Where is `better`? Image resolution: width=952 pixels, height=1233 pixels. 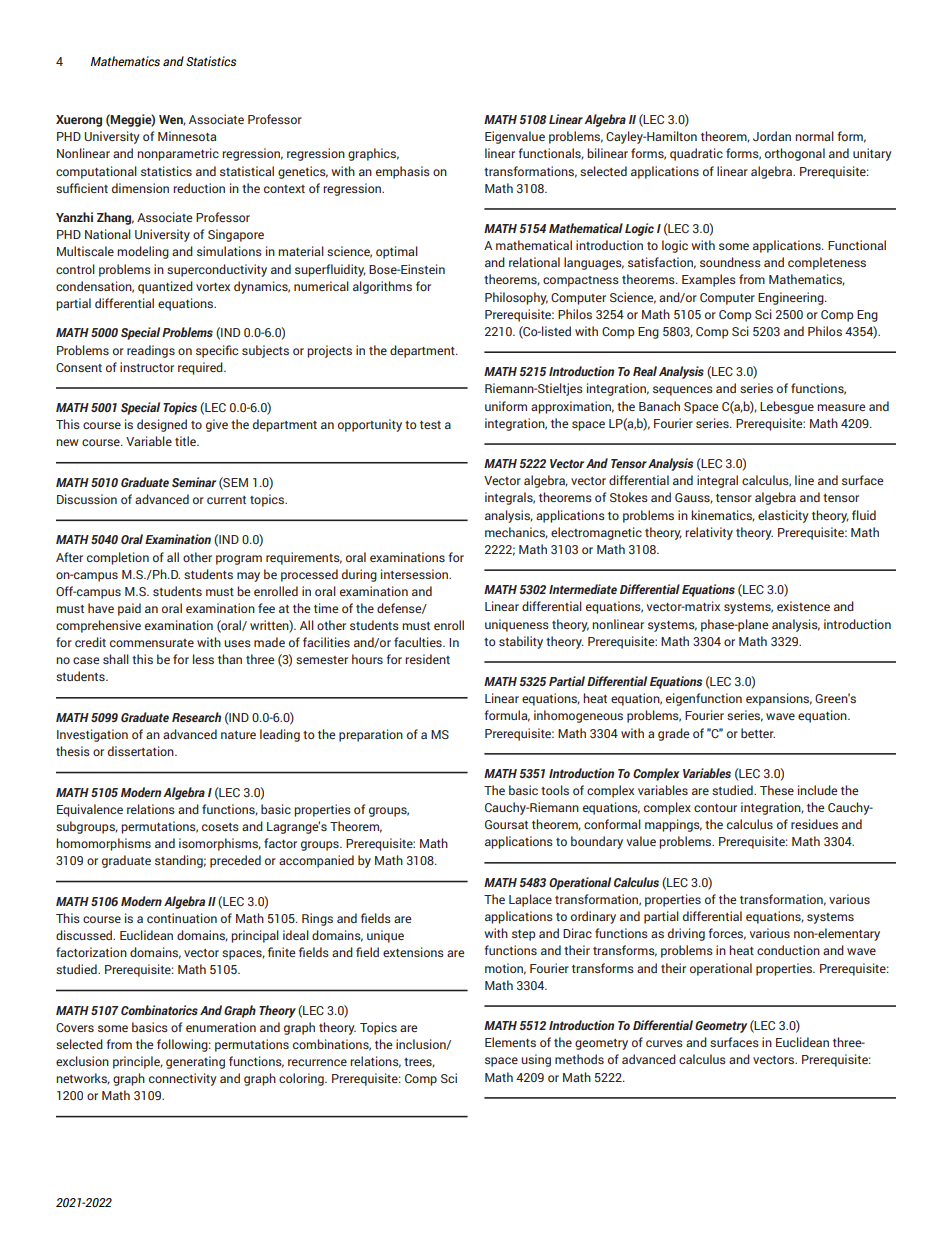
better is located at coordinates (758, 733).
